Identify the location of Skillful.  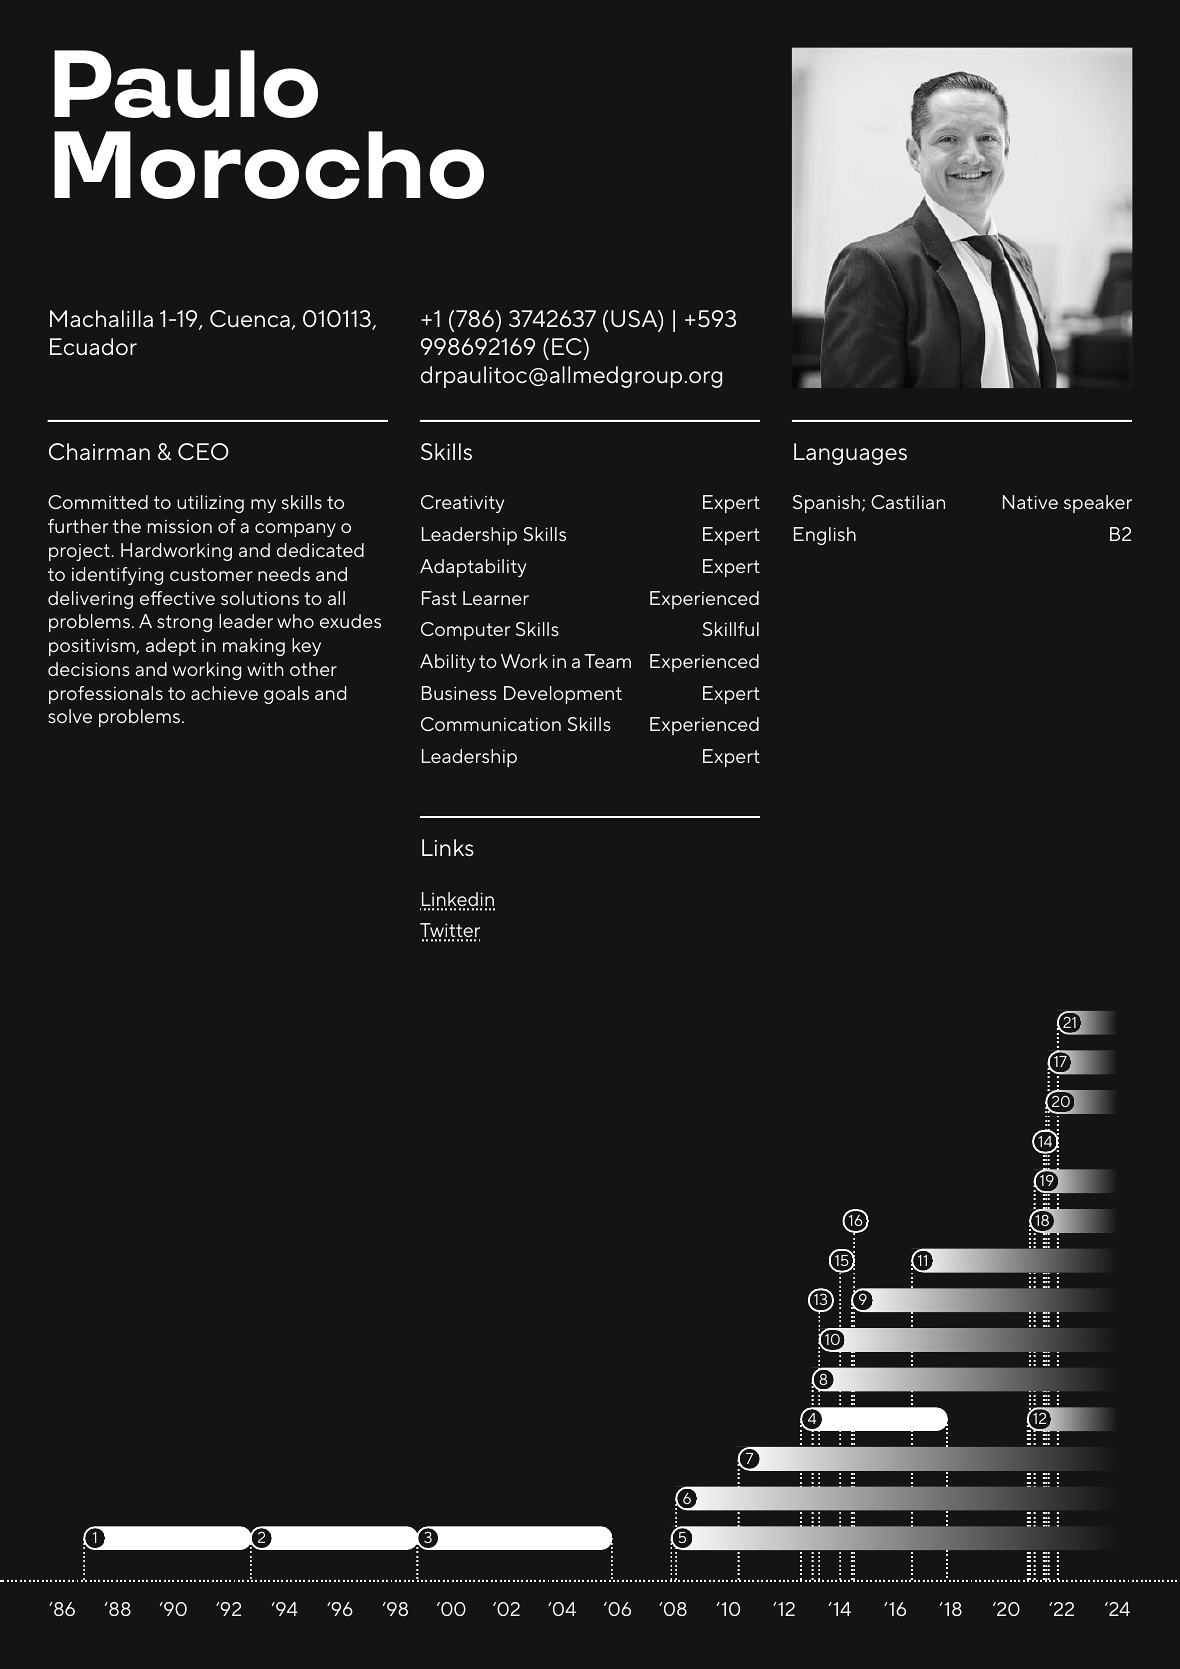
(731, 629).
